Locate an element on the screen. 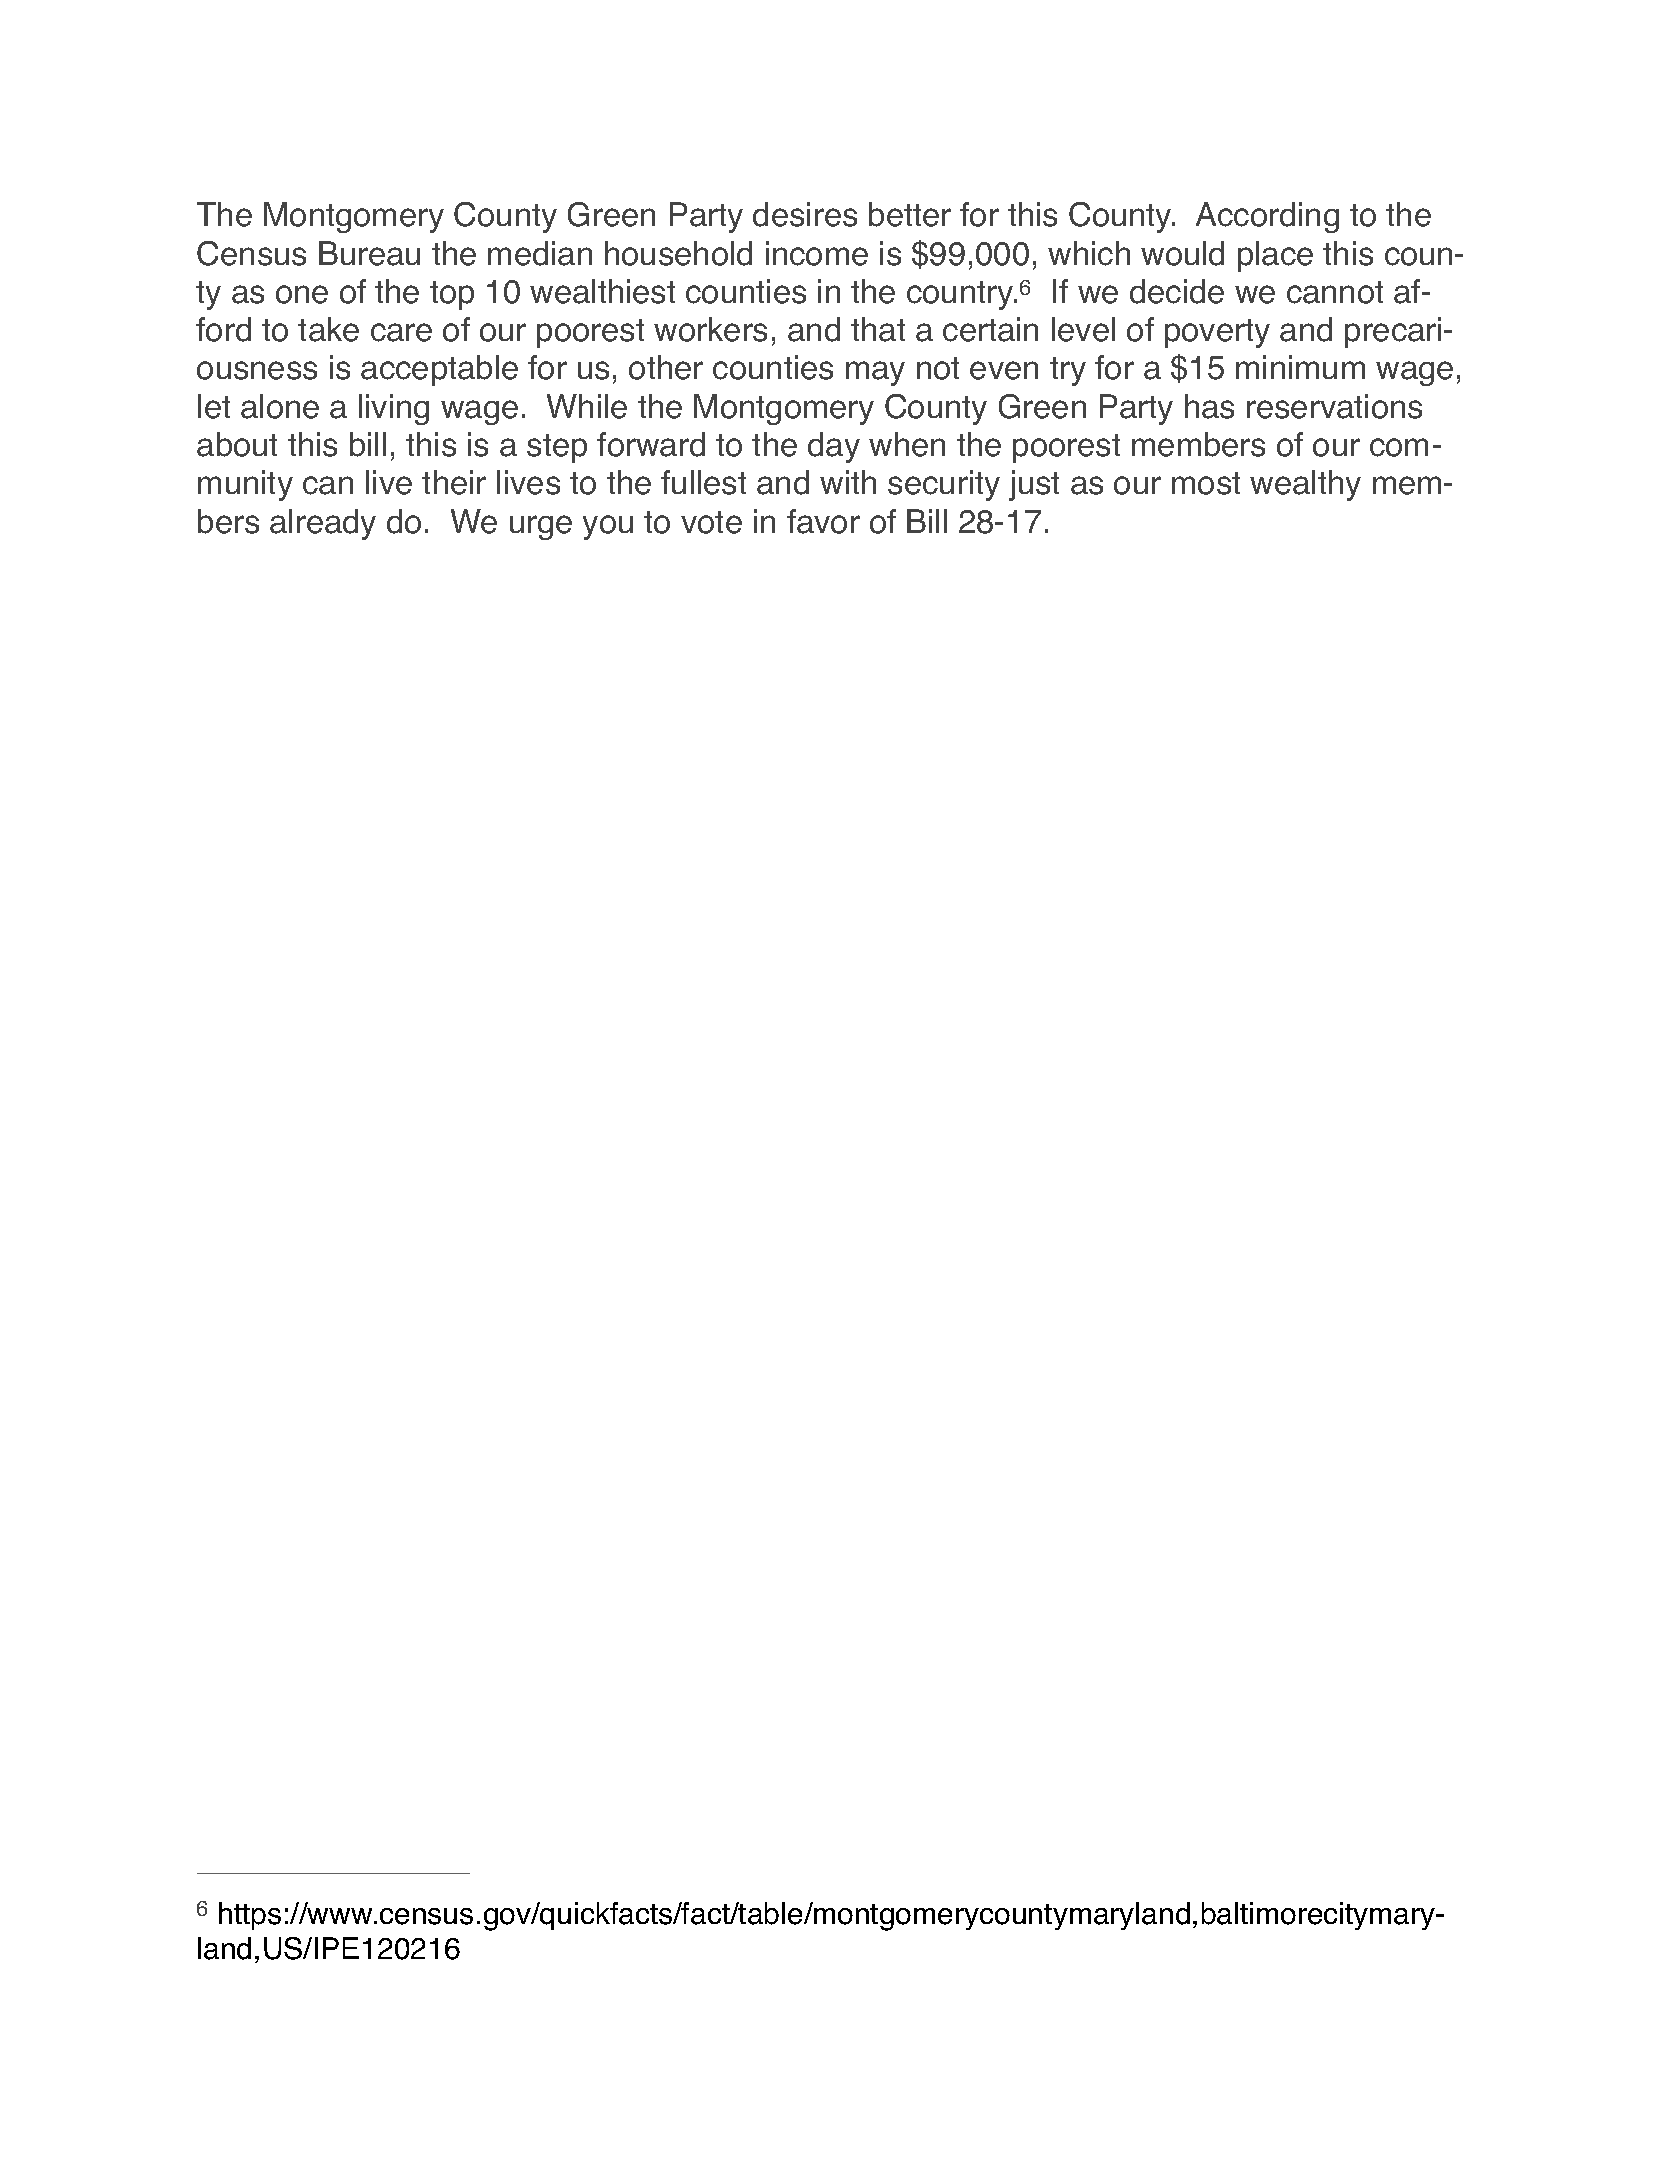 This screenshot has height=2165, width=1673. Bureau is located at coordinates (369, 253).
